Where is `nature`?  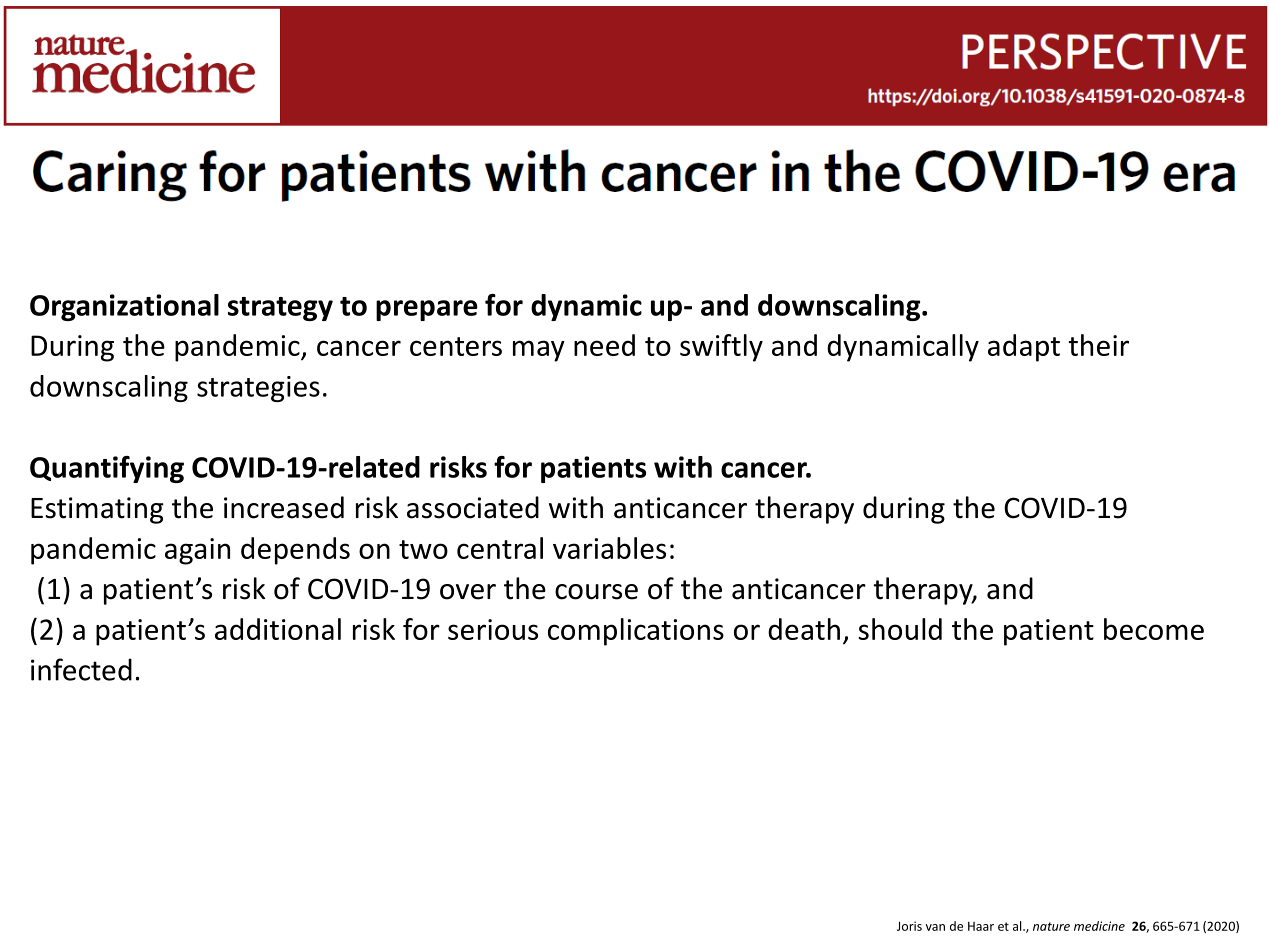
nature is located at coordinates (1051, 926).
